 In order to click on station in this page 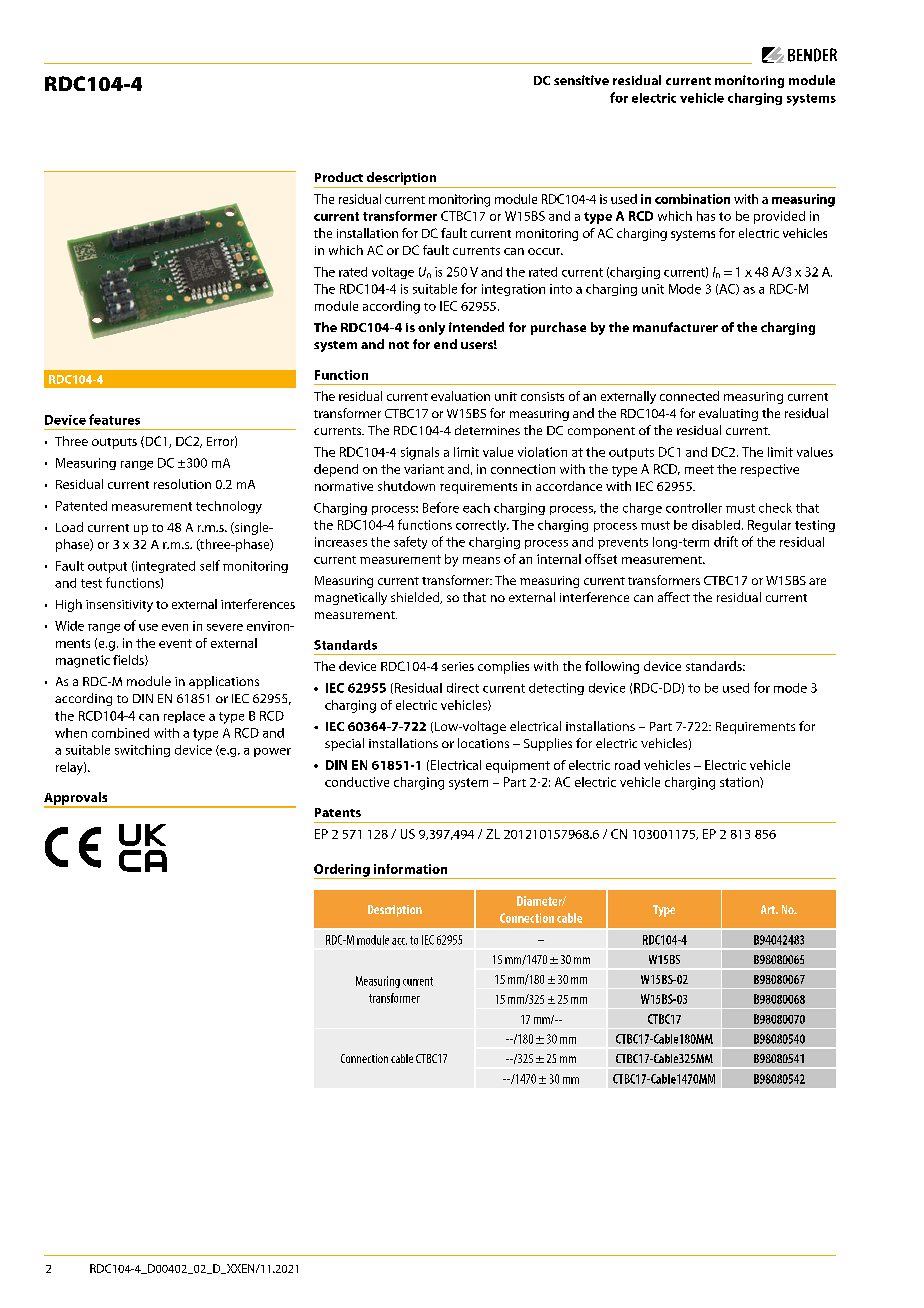, I will do `click(740, 782)`.
